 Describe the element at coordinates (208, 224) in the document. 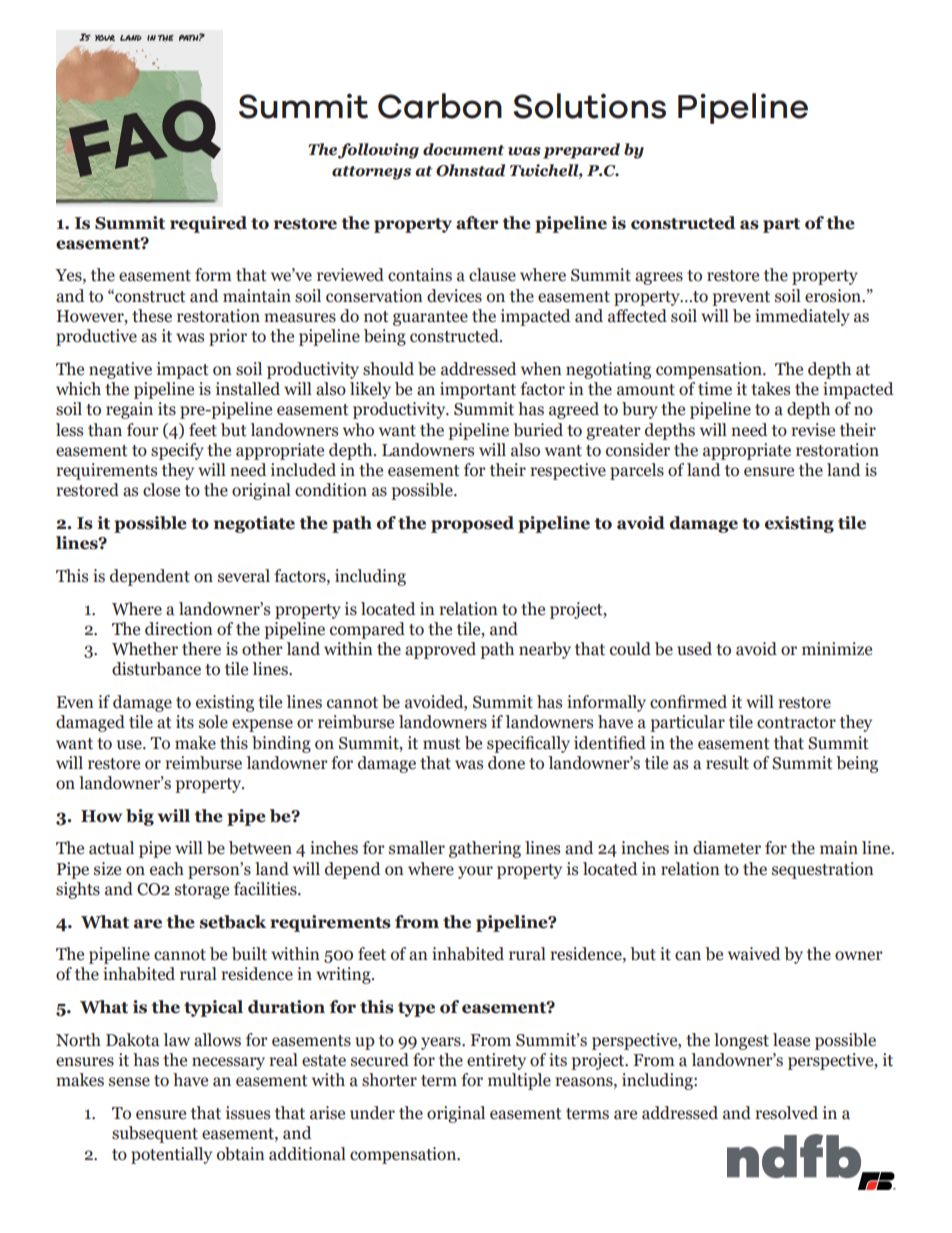

I see `required` at that location.
